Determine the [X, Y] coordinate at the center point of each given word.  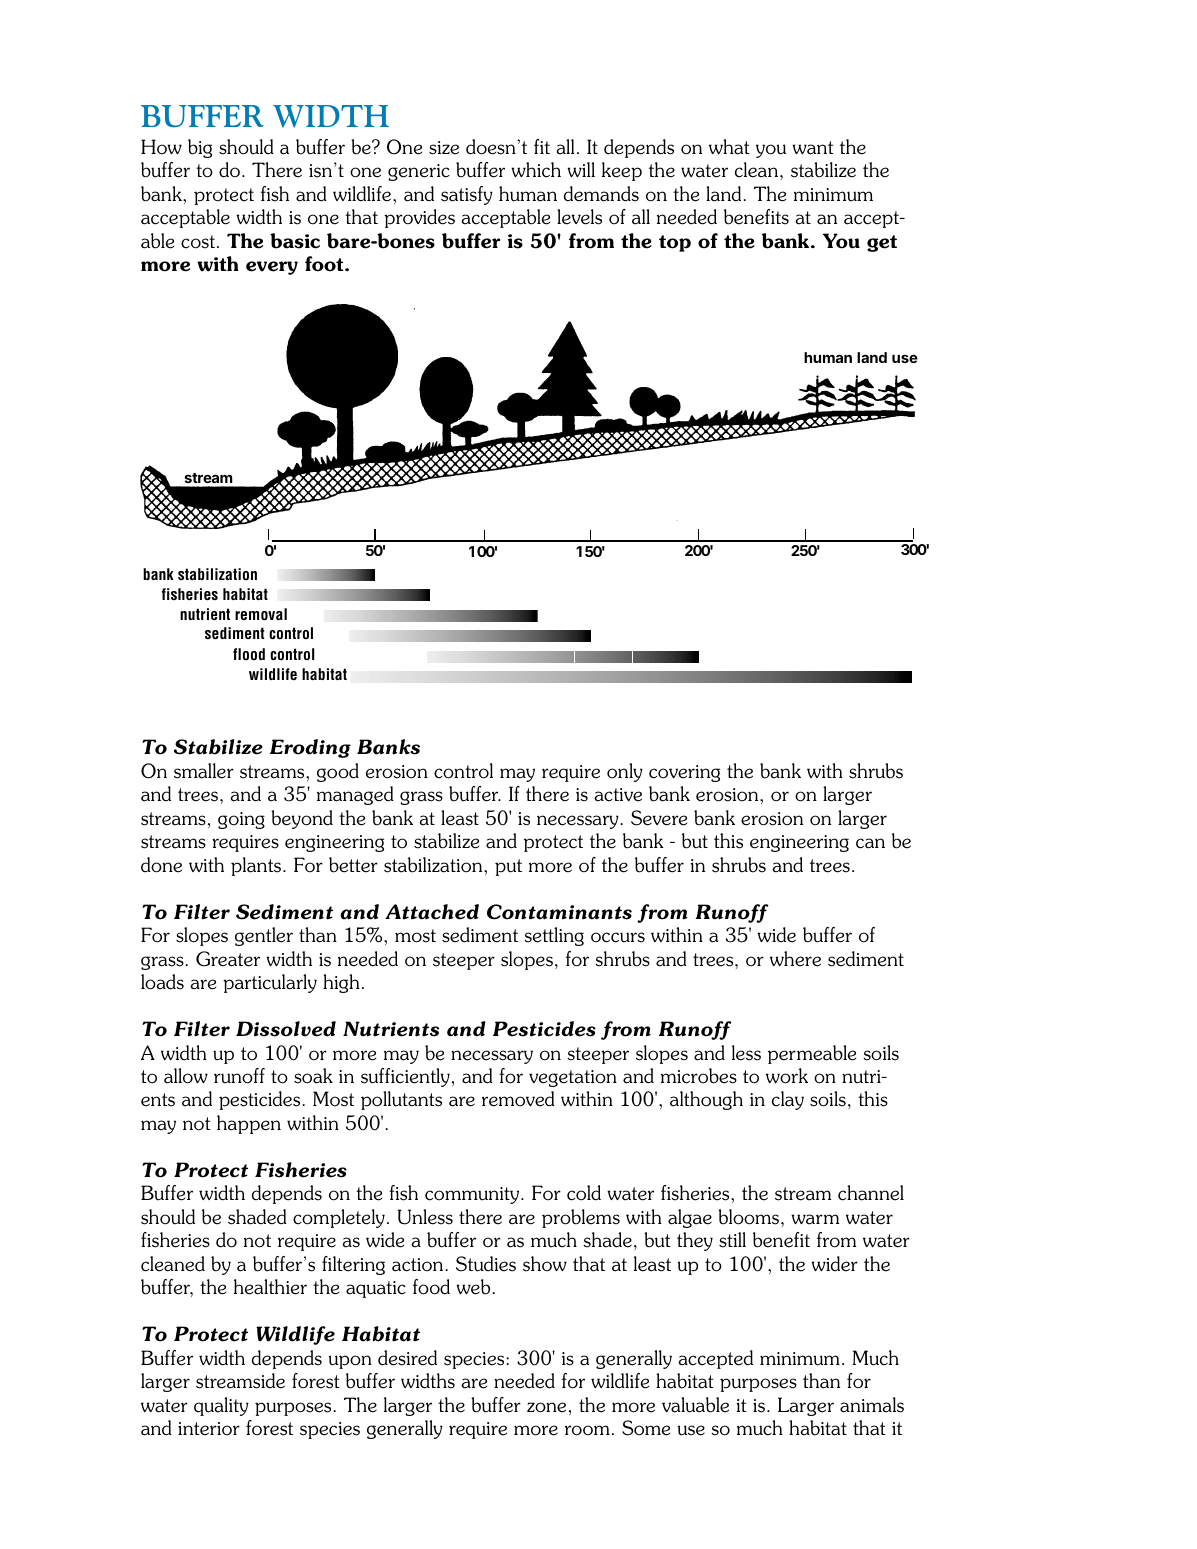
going [241, 820]
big [200, 148]
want [813, 148]
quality [221, 1406]
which [536, 170]
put [508, 867]
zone [546, 1407]
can [870, 843]
